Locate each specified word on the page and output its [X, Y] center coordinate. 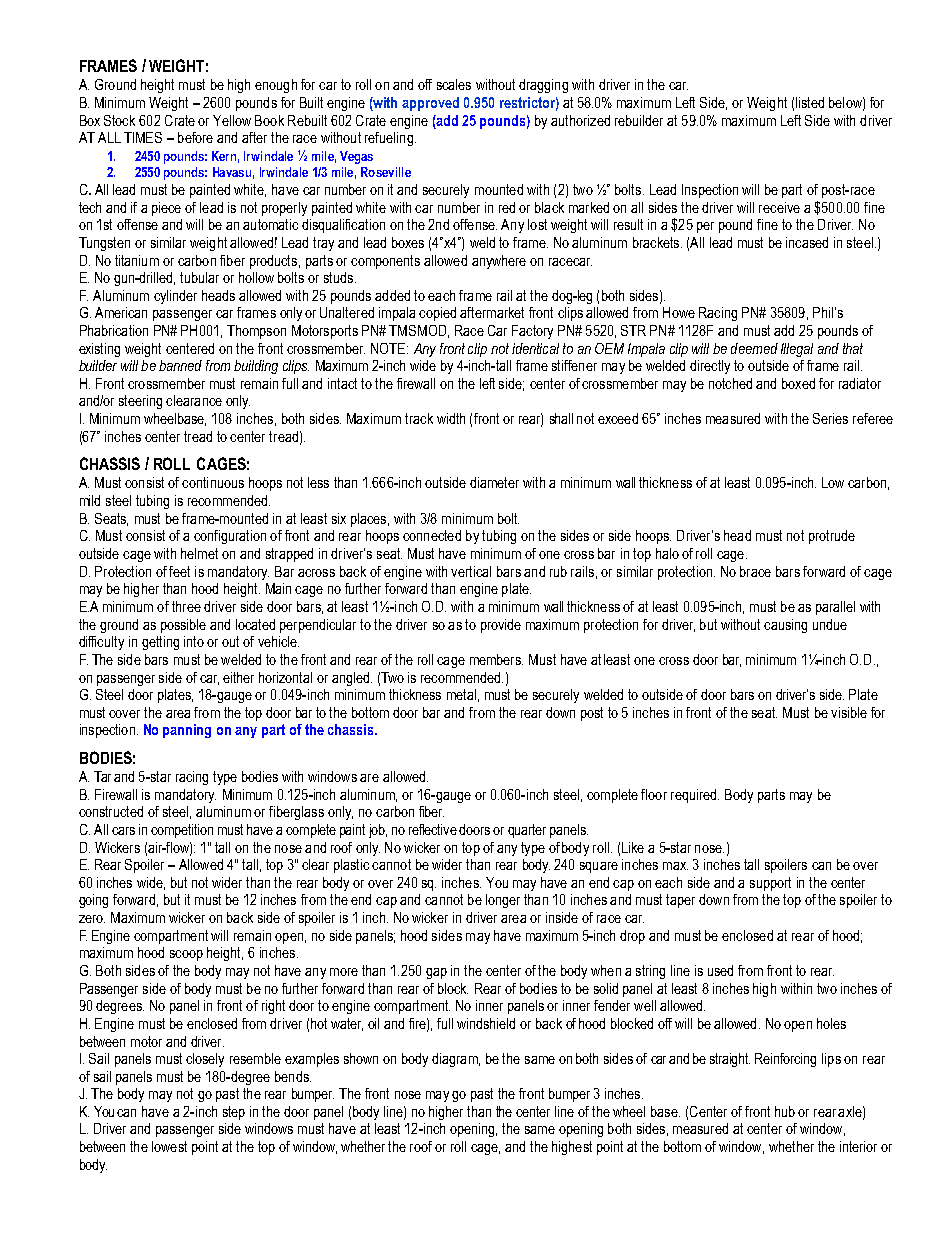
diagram [456, 1060]
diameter [494, 482]
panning [187, 731]
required [695, 796]
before [195, 137]
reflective [433, 829]
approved [430, 104]
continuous [213, 482]
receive [779, 207]
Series [830, 418]
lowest [169, 1146]
